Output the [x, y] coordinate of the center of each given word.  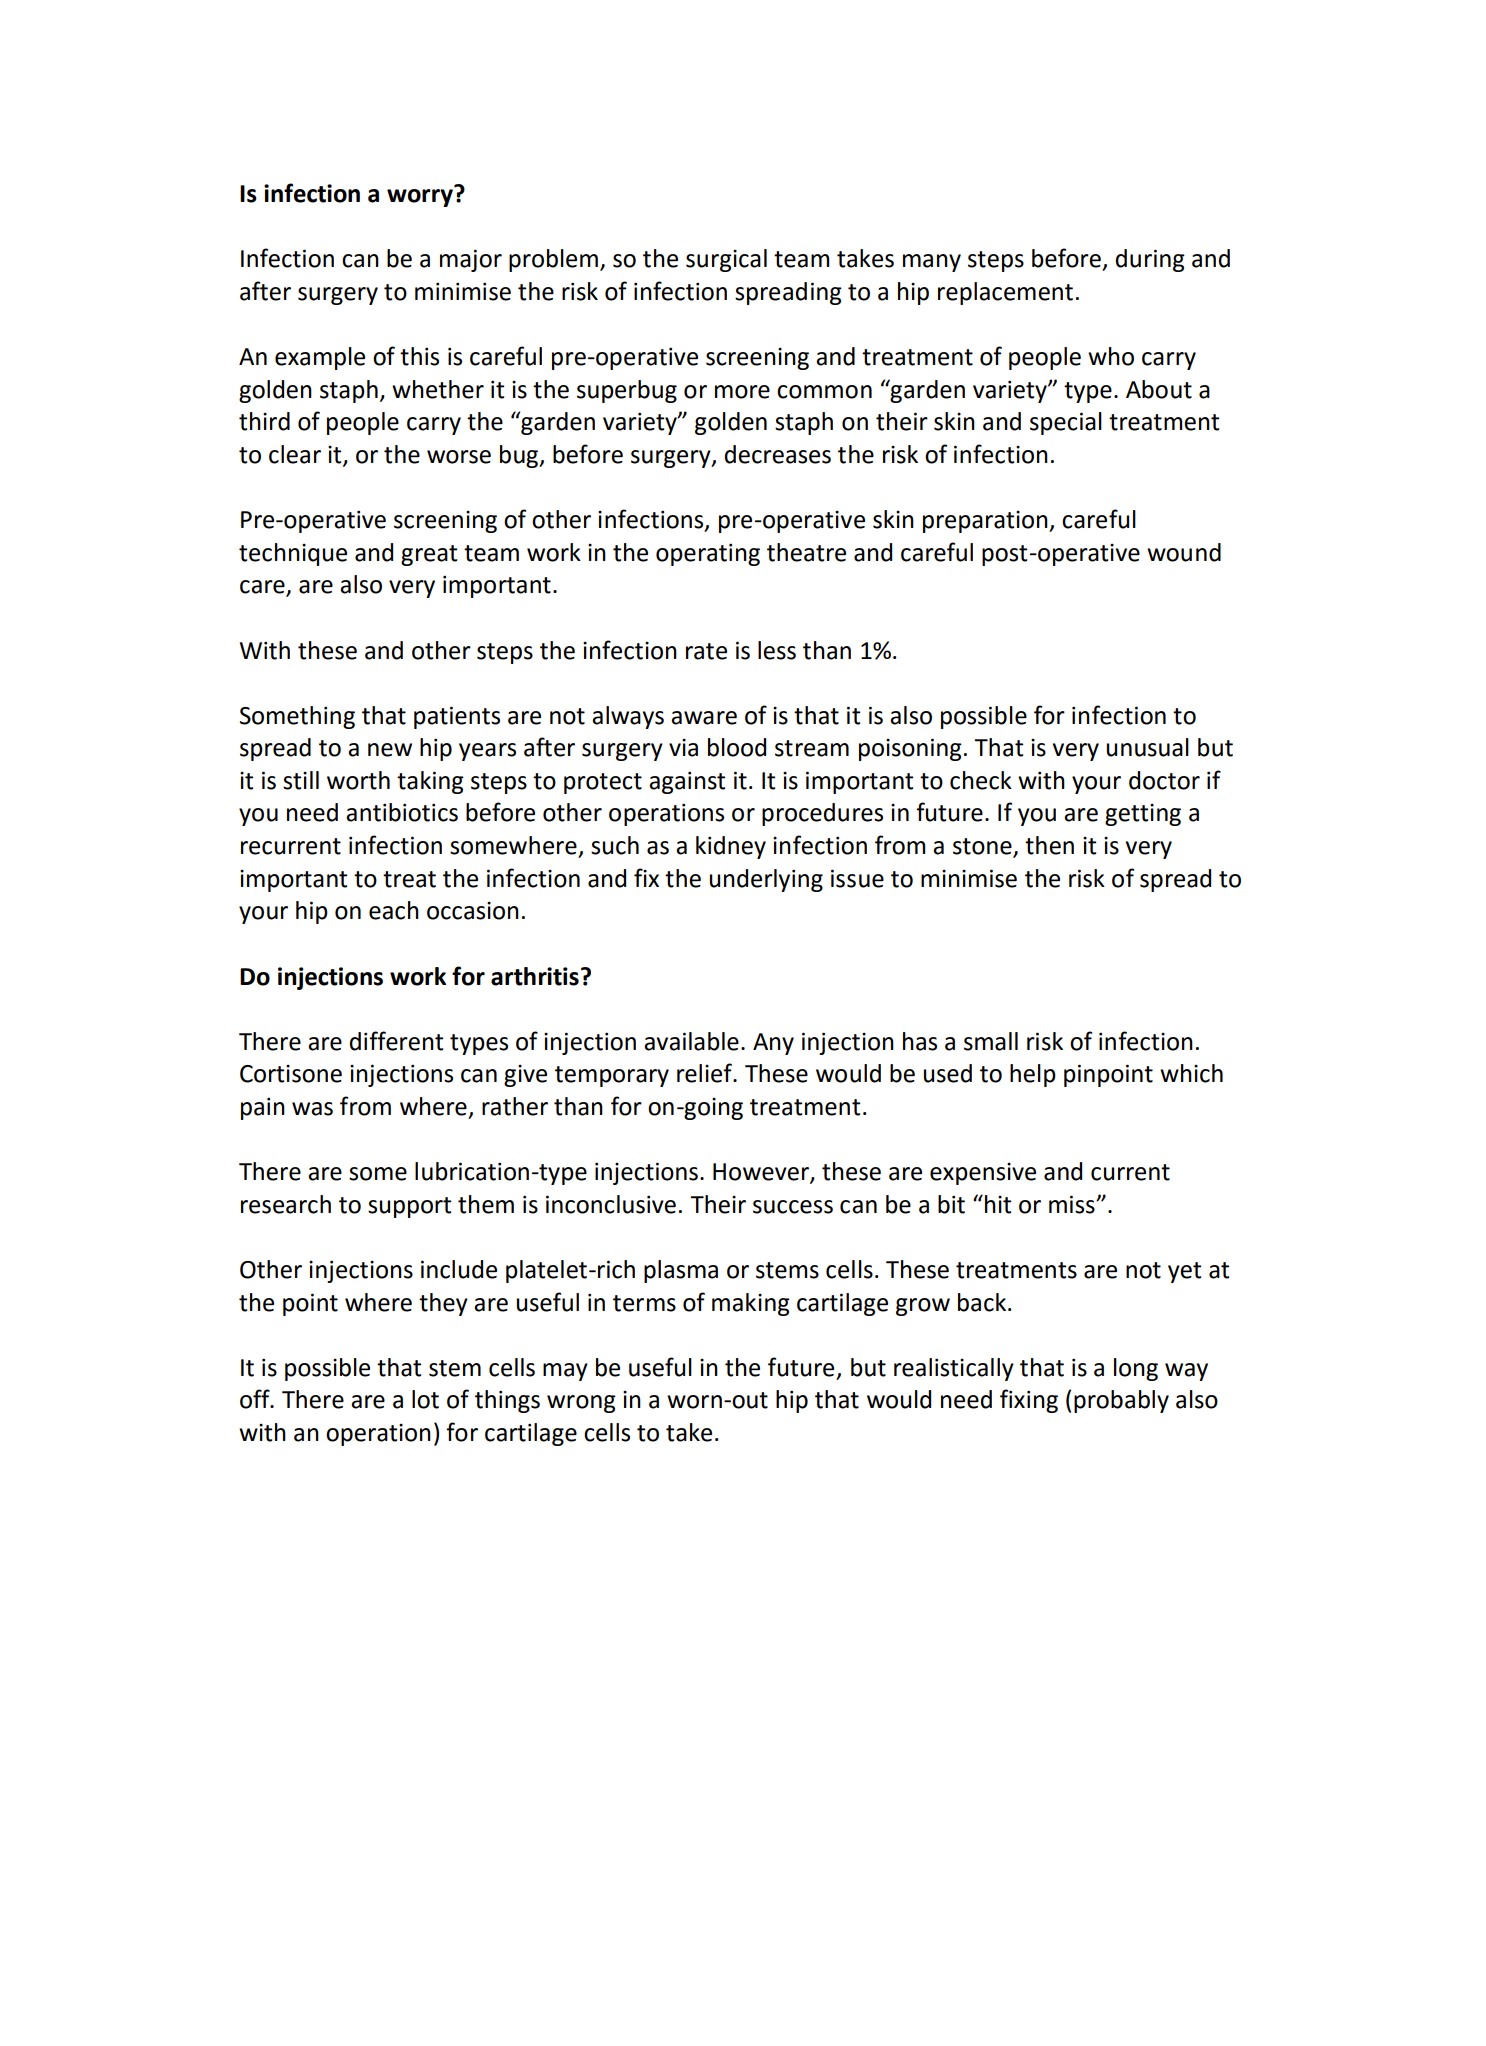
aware [704, 718]
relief [705, 1073]
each [394, 910]
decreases [778, 454]
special [1066, 423]
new [390, 750]
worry [420, 198]
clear [295, 454]
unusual [1148, 747]
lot [425, 1399]
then [1049, 845]
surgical [726, 260]
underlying [766, 880]
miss [1073, 1204]
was [312, 1109]
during [1150, 260]
